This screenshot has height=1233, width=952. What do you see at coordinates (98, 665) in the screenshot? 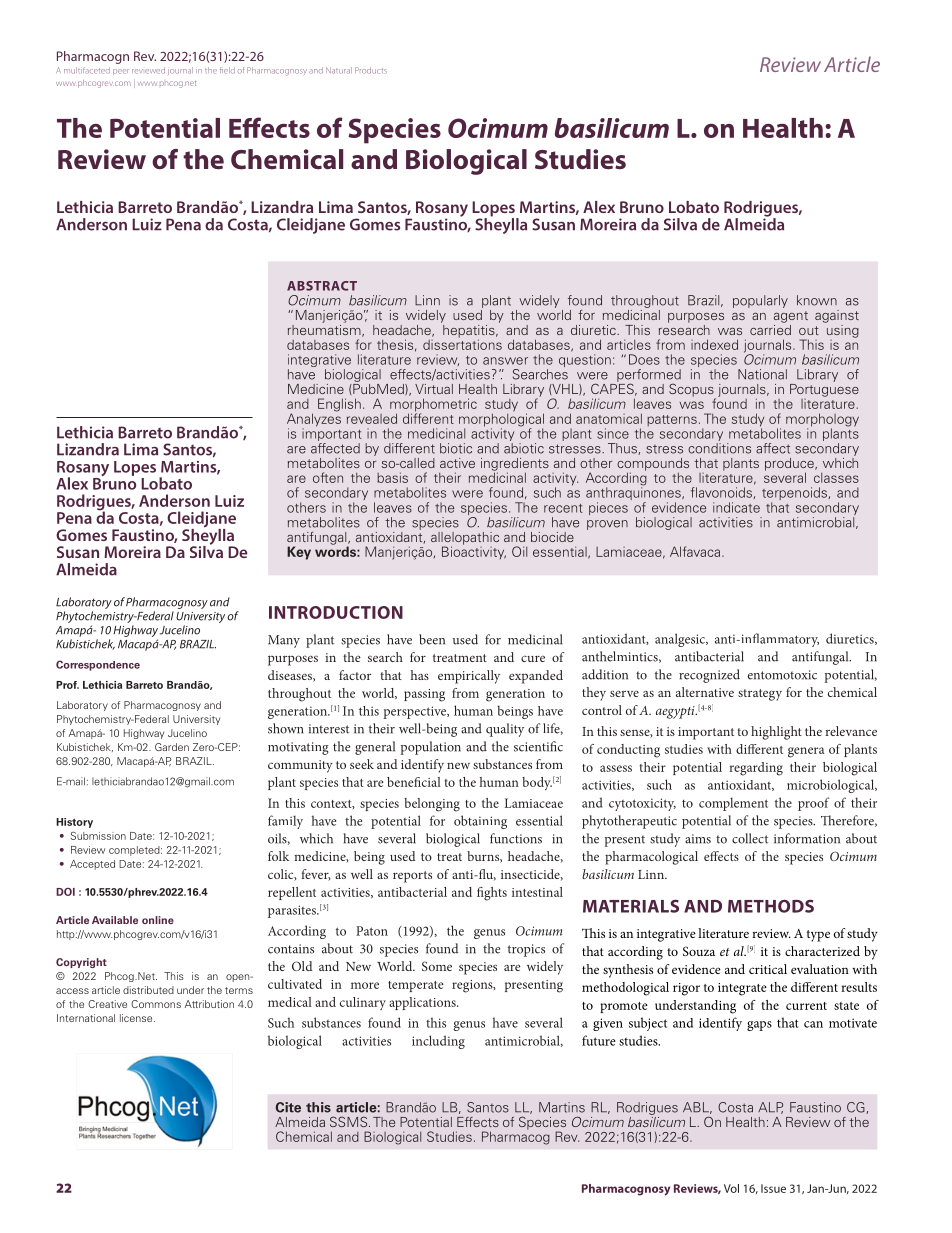
I see `Correspondence` at bounding box center [98, 665].
